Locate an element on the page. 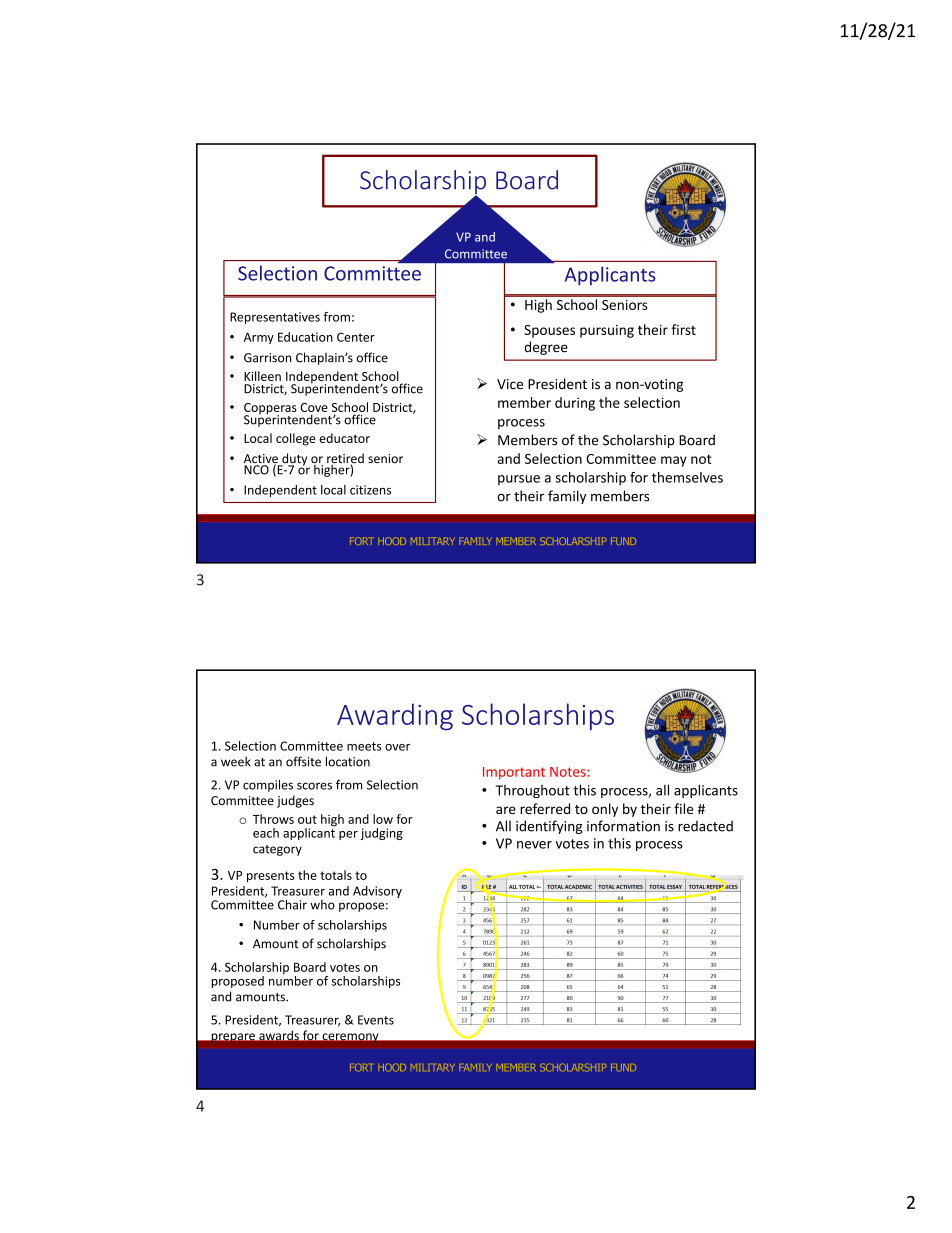 The width and height of the image is (952, 1233). first is located at coordinates (683, 329).
